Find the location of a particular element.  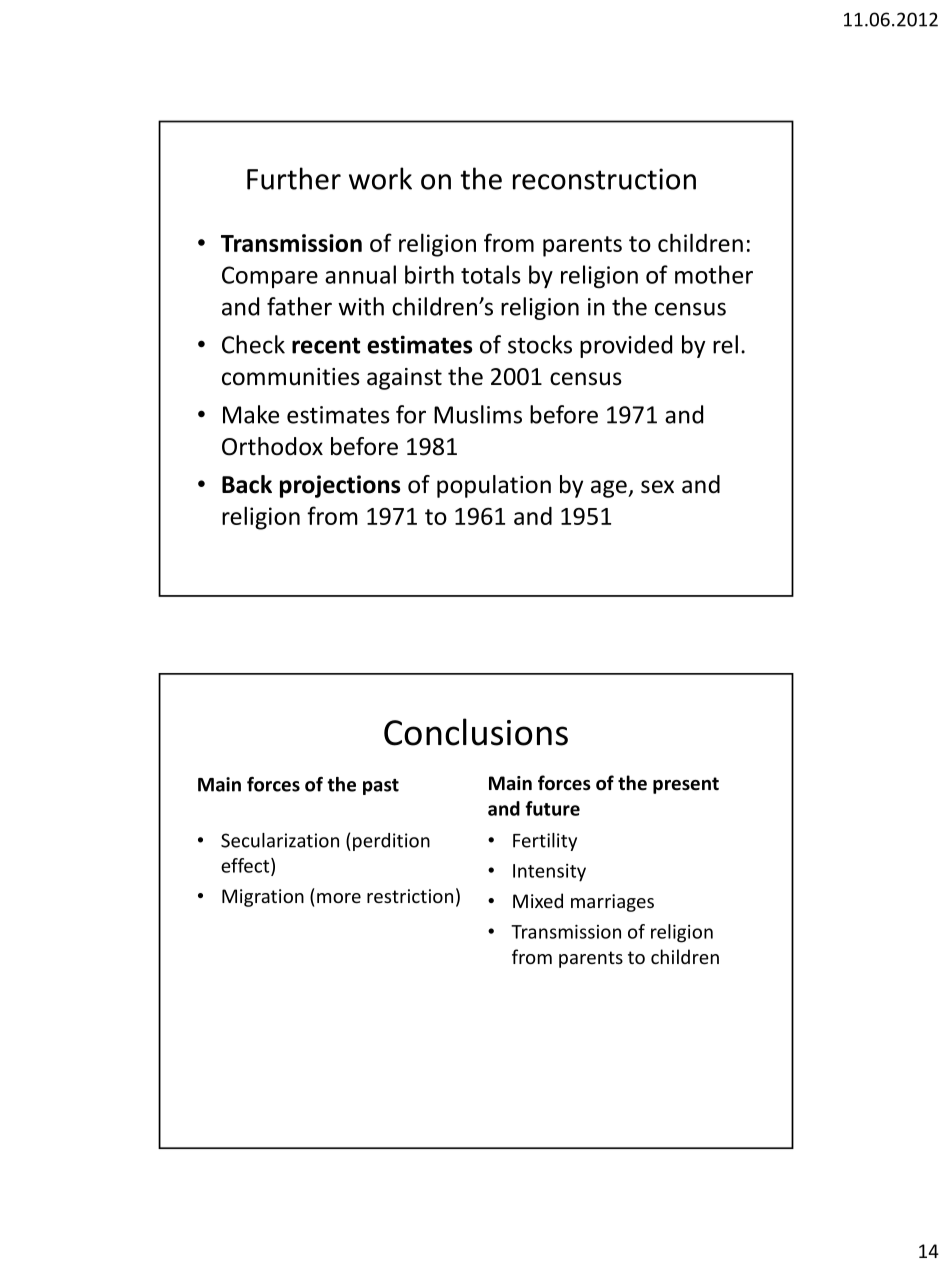

Conclusions is located at coordinates (476, 732).
